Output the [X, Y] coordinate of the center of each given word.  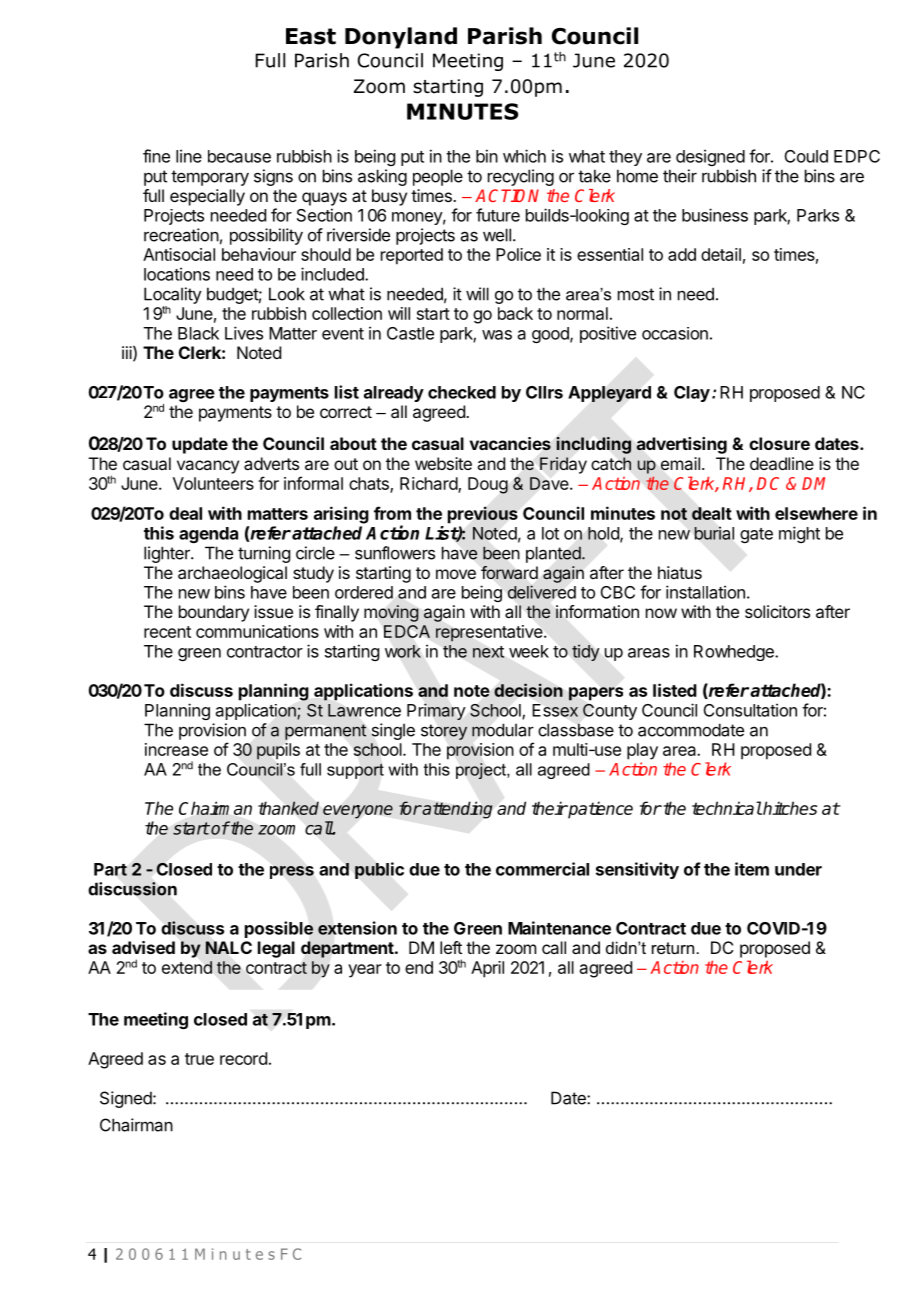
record [243, 1058]
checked [462, 392]
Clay [692, 394]
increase [176, 749]
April [487, 969]
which [524, 156]
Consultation [750, 710]
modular [503, 730]
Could [806, 156]
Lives [244, 333]
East [311, 36]
